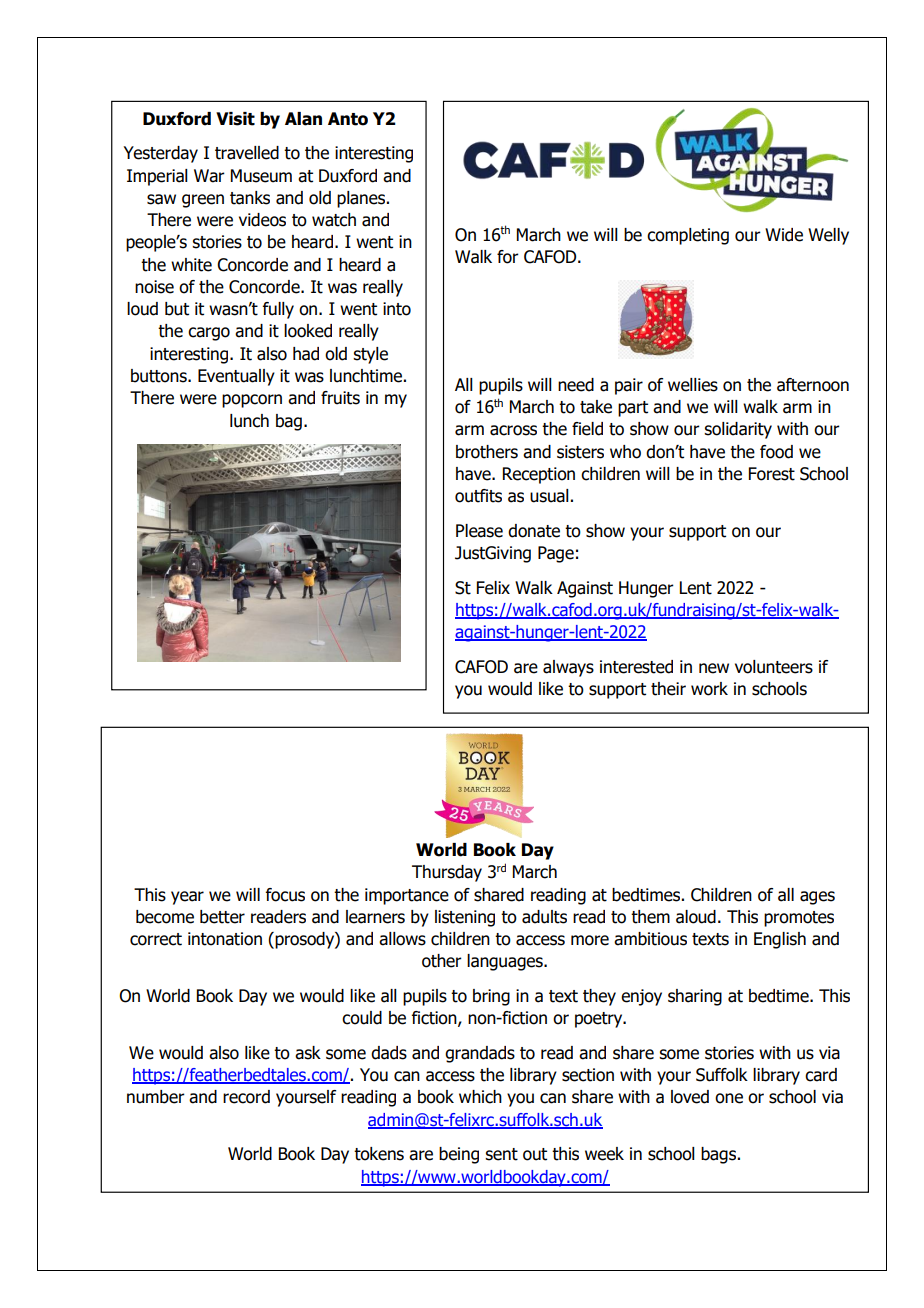 The width and height of the image is (924, 1308). I want to click on which, so click(480, 1097).
